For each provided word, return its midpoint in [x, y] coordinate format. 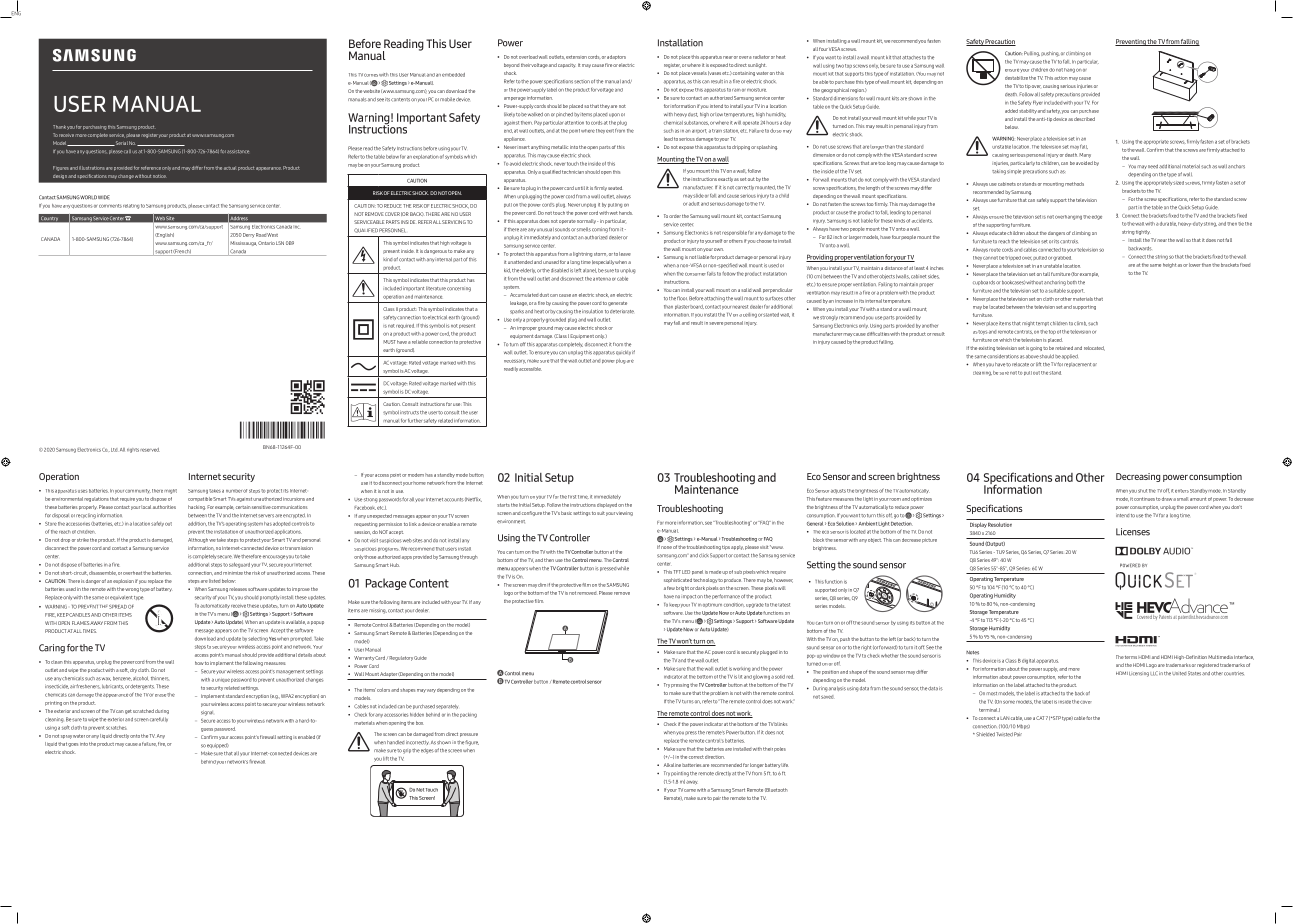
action [1061, 78]
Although [198, 540]
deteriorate [622, 312]
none [666, 547]
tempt [1042, 324]
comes [371, 75]
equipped [218, 745]
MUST [389, 342]
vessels [699, 73]
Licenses [1133, 532]
